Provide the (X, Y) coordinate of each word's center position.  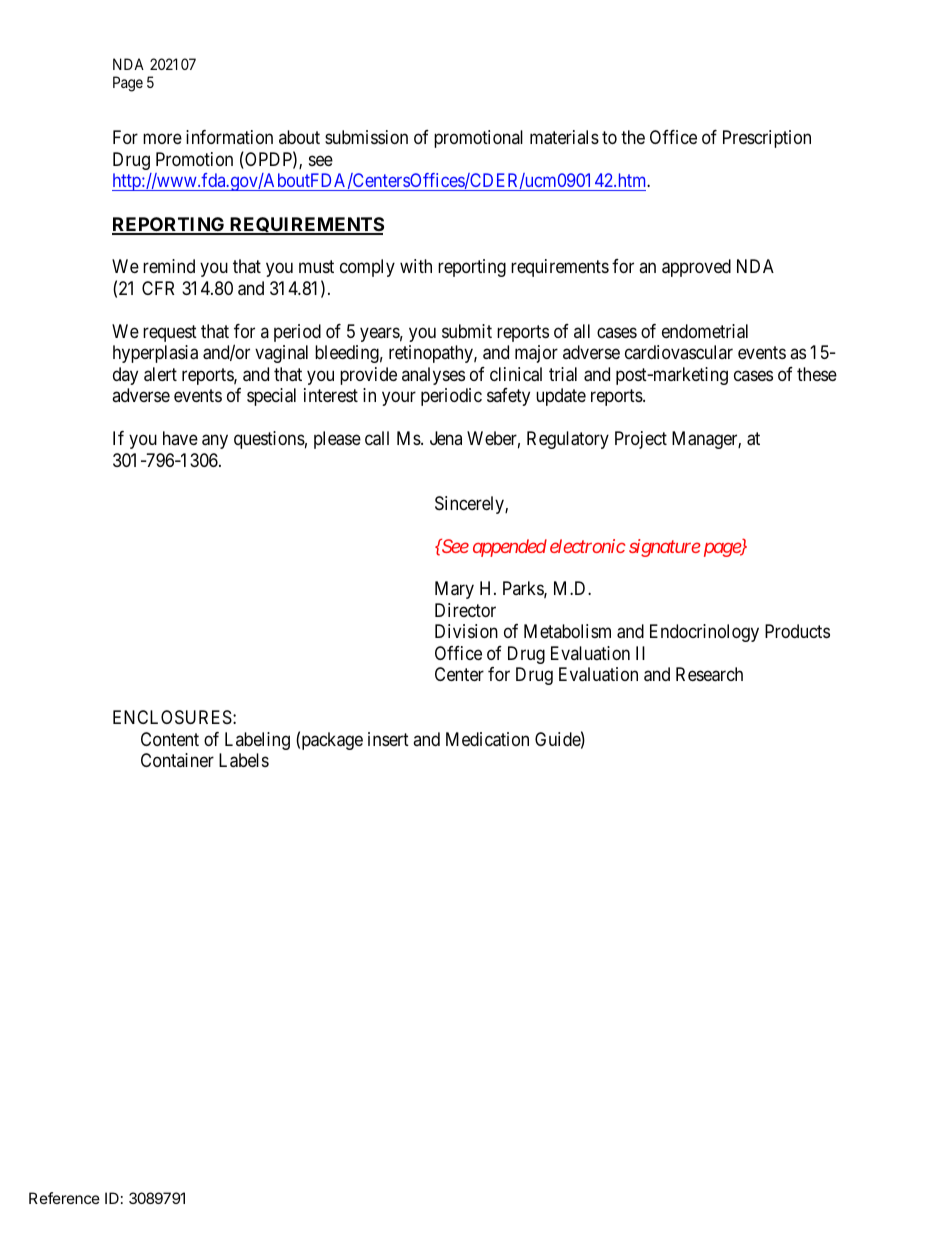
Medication (487, 739)
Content (170, 739)
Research (709, 674)
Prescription (767, 139)
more (162, 139)
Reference (64, 1198)
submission (366, 137)
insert (388, 739)
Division (466, 631)
